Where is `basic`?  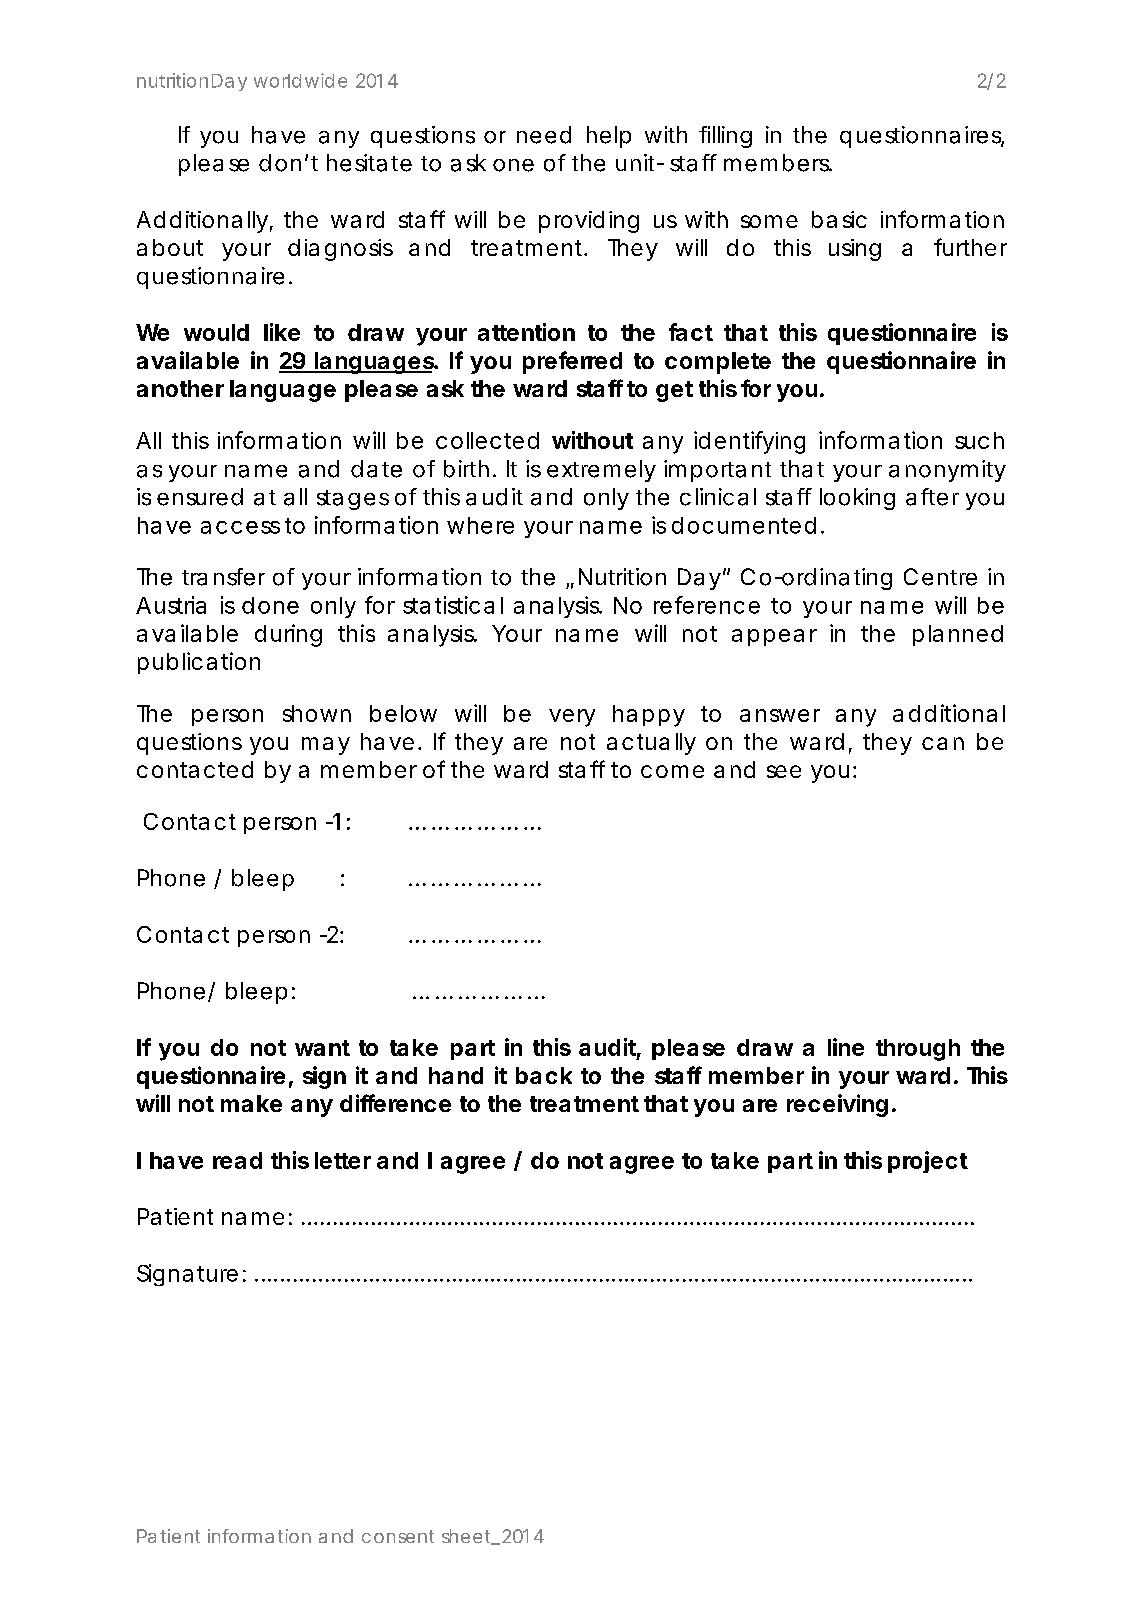 basic is located at coordinates (839, 219).
